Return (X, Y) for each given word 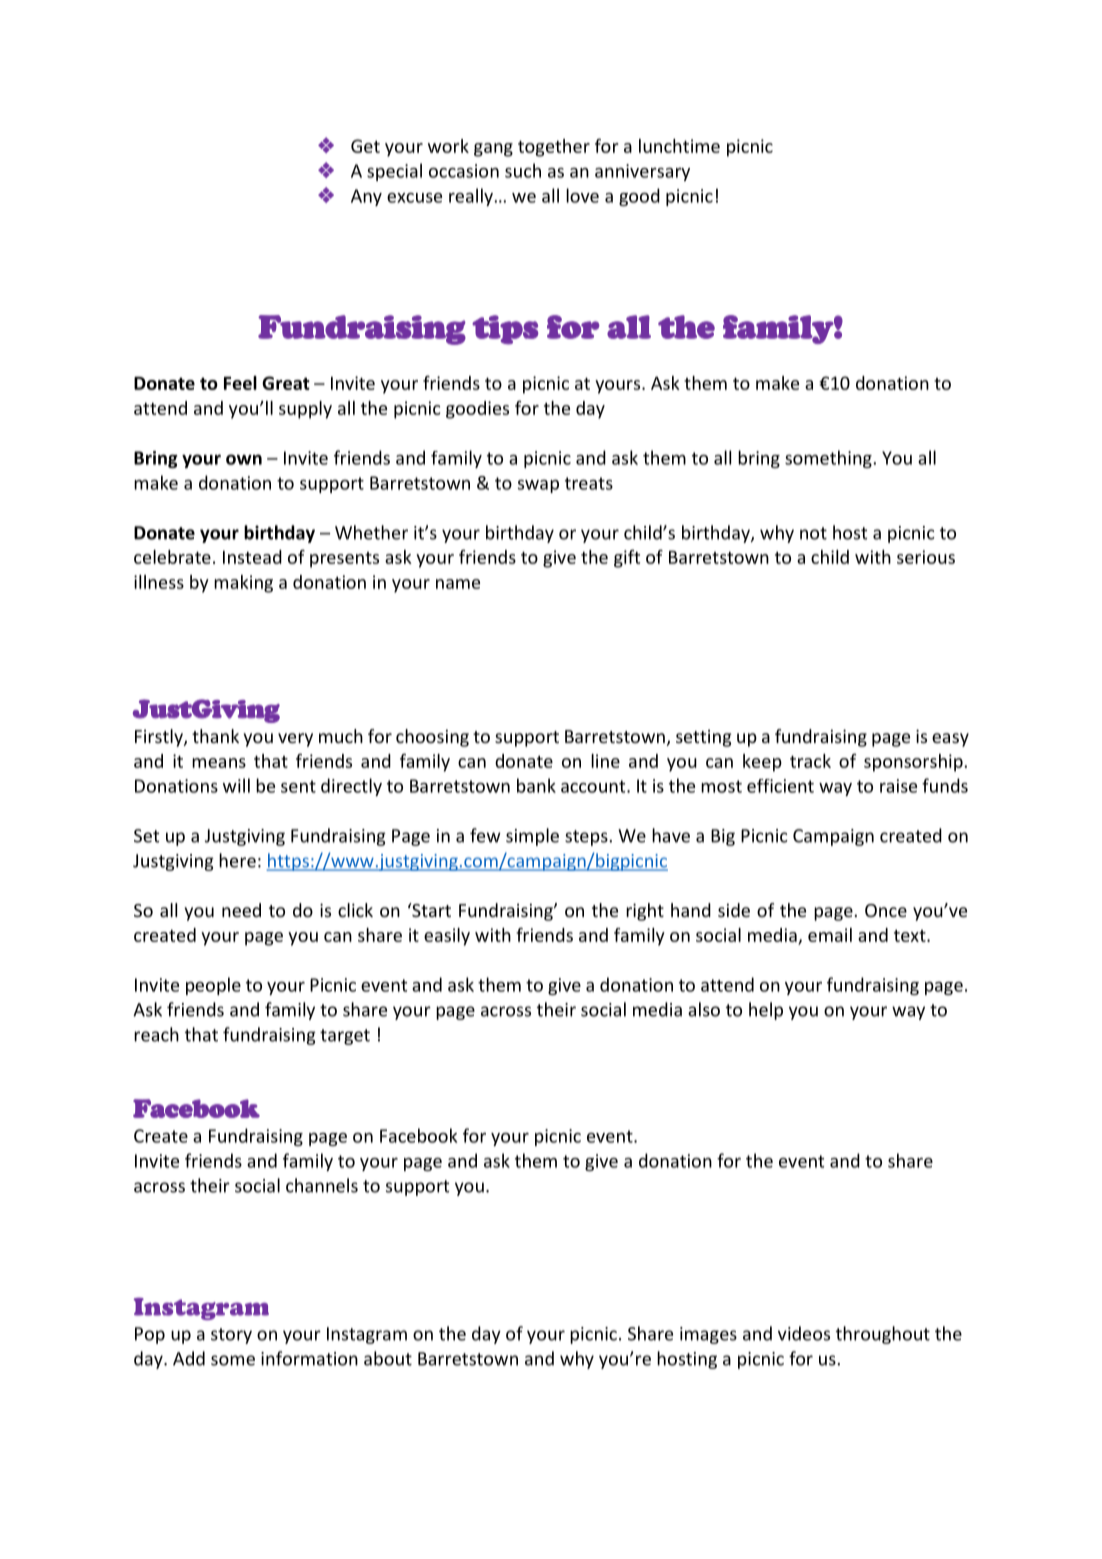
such (523, 170)
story (231, 1336)
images (708, 1335)
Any (366, 197)
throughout (883, 1335)
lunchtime (679, 146)
